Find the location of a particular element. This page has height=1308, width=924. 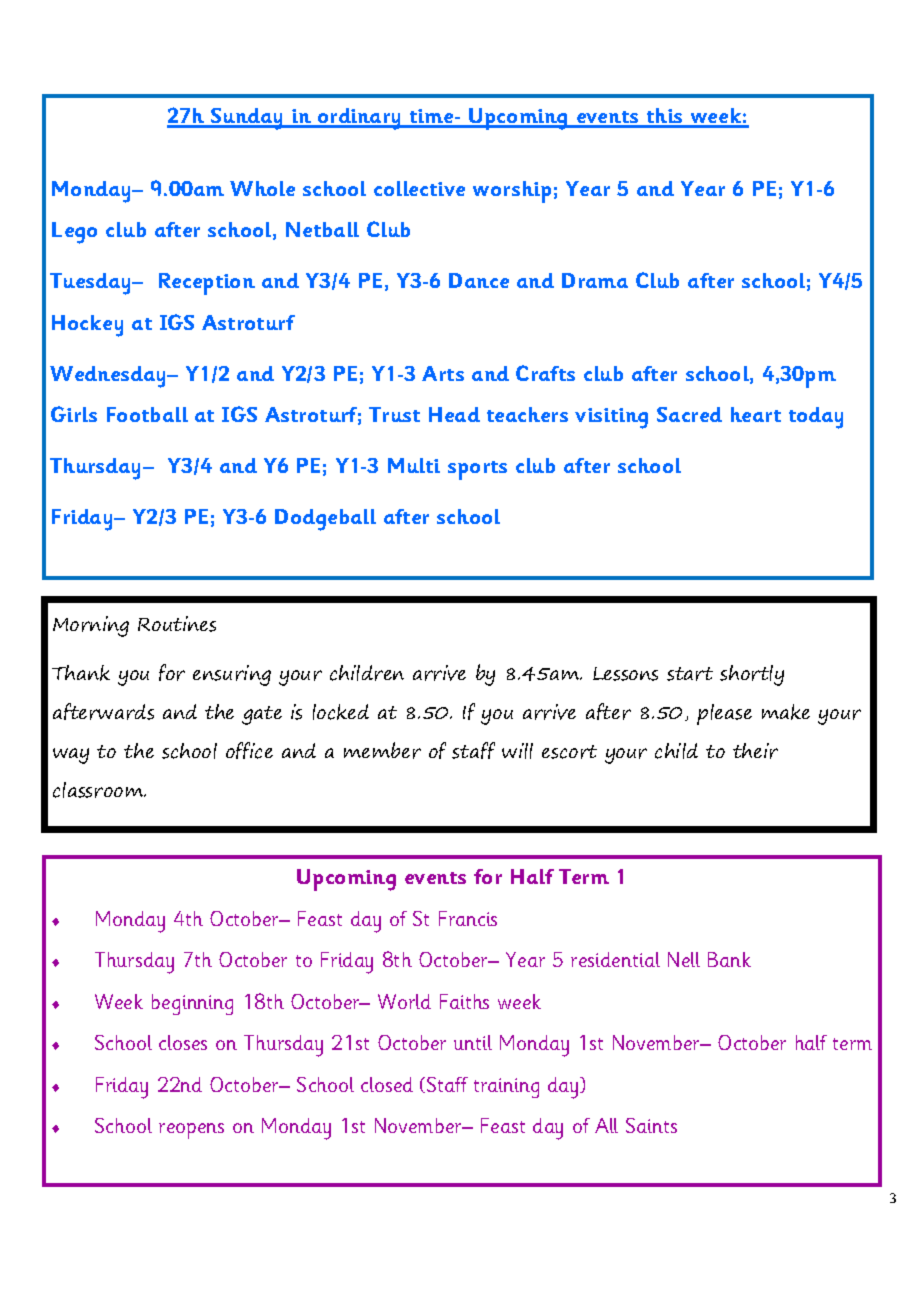

member is located at coordinates (382, 750).
